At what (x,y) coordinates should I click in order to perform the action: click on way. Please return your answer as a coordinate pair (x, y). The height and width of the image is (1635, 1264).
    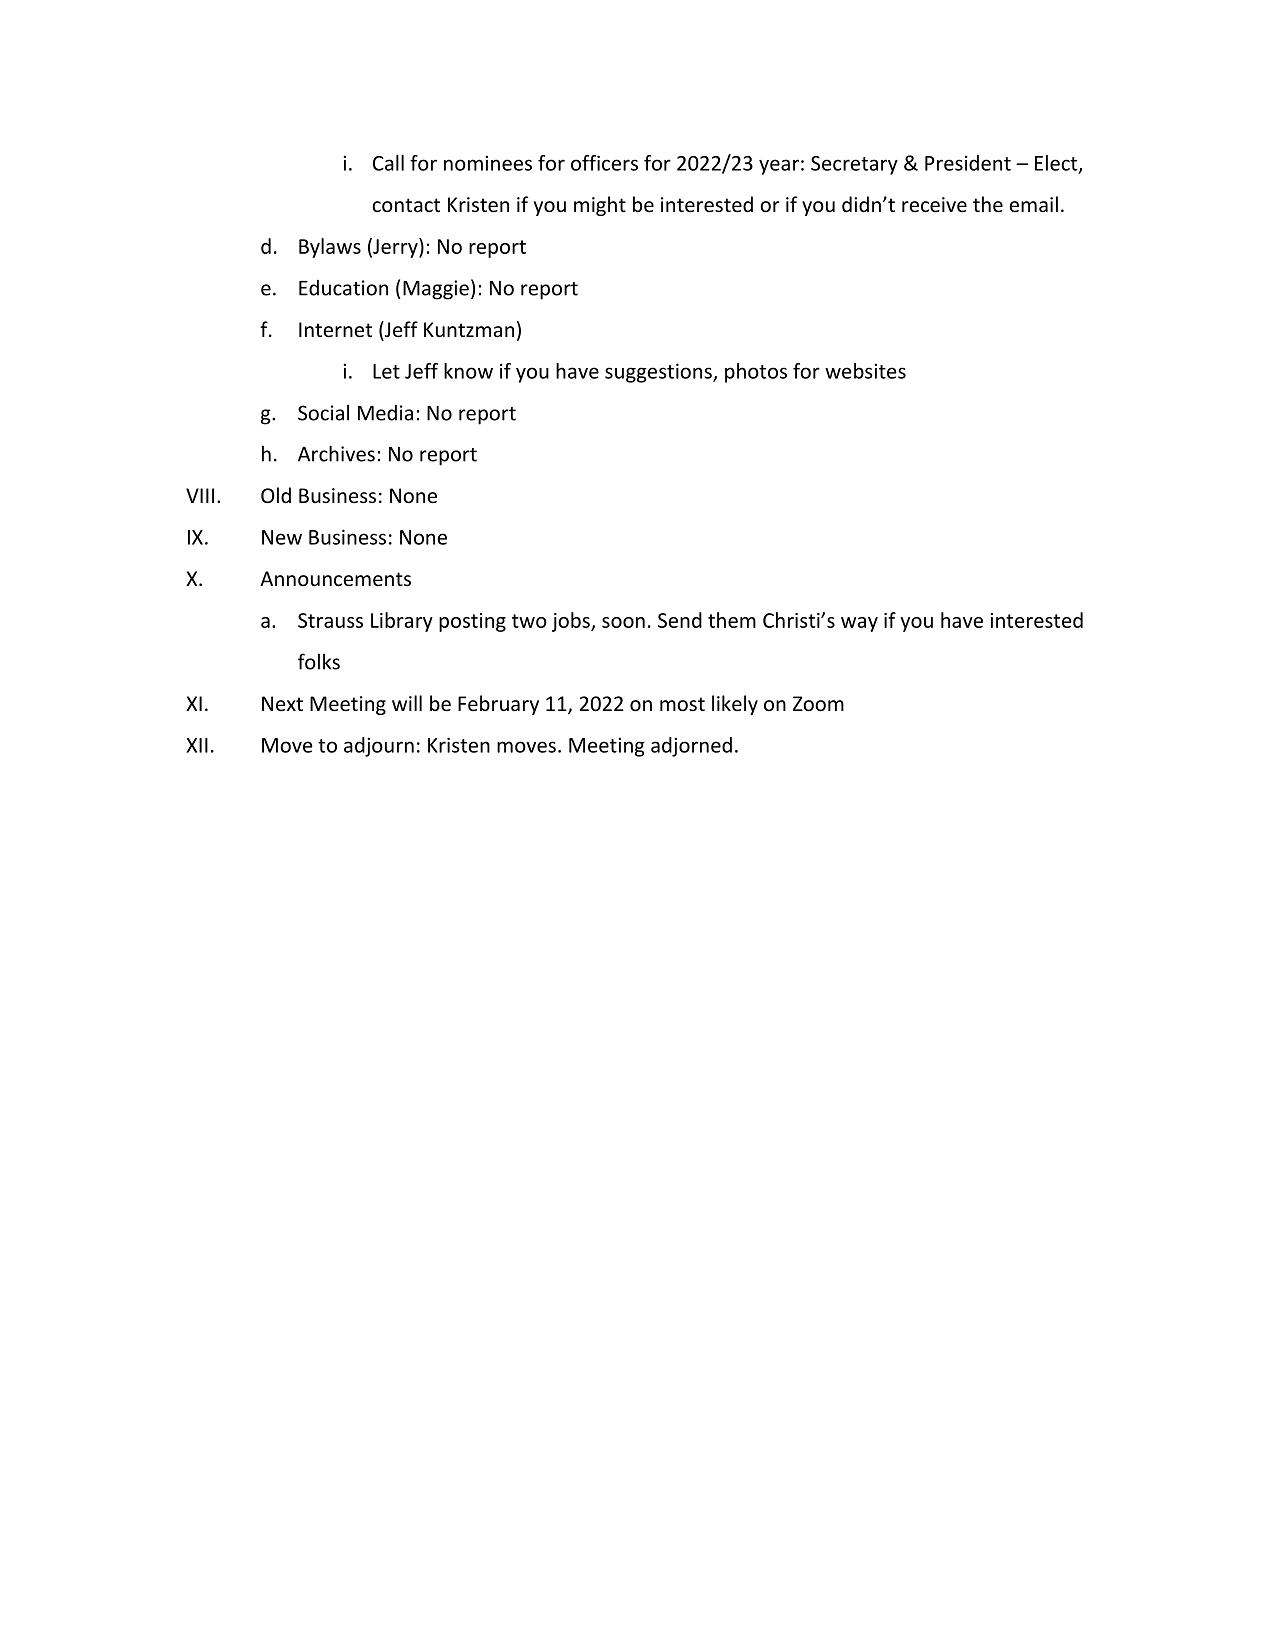
    Looking at the image, I should click on (859, 624).
